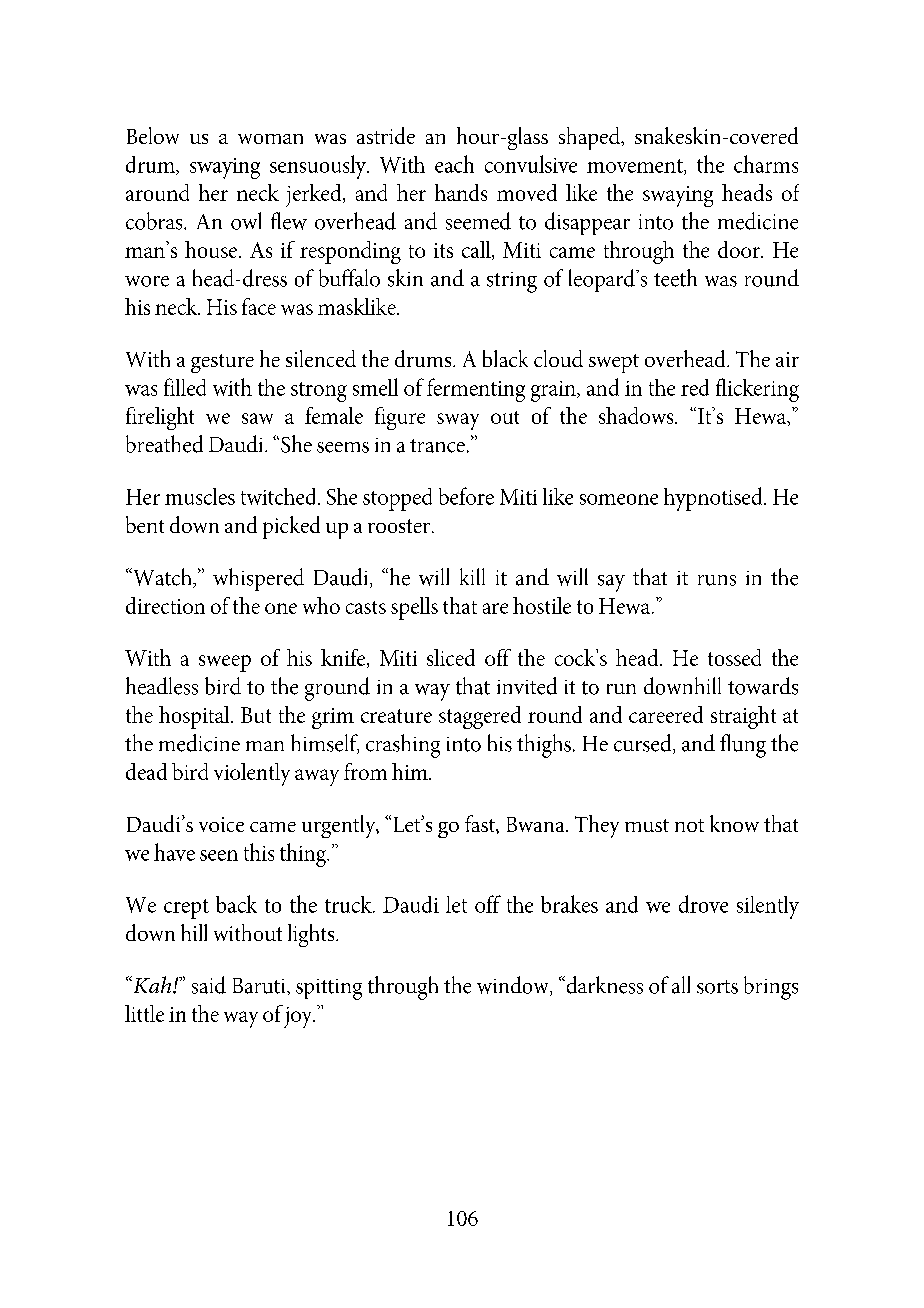 The width and height of the screenshot is (924, 1308). What do you see at coordinates (209, 985) in the screenshot?
I see `said` at bounding box center [209, 985].
